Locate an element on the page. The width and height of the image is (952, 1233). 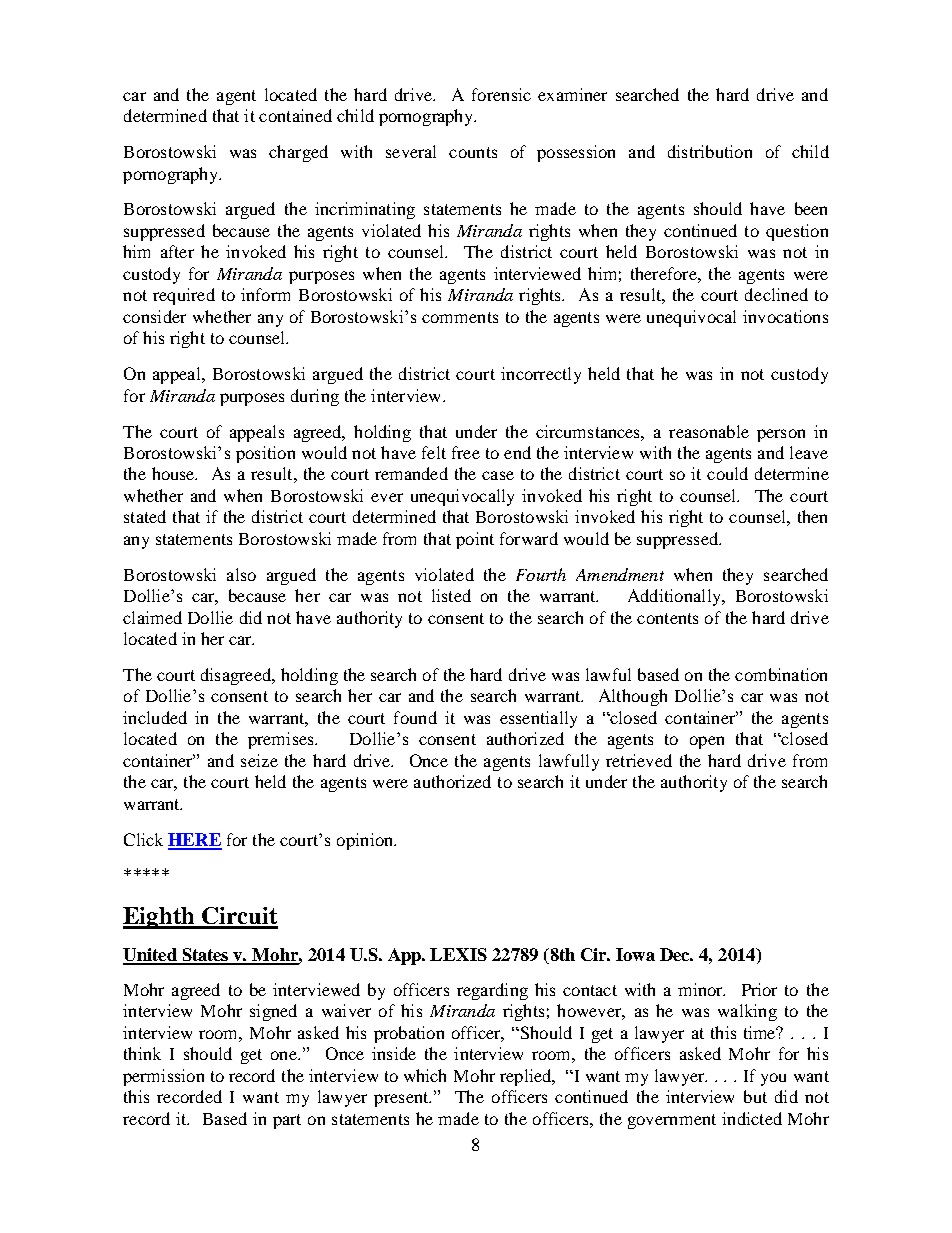
listed is located at coordinates (451, 595).
